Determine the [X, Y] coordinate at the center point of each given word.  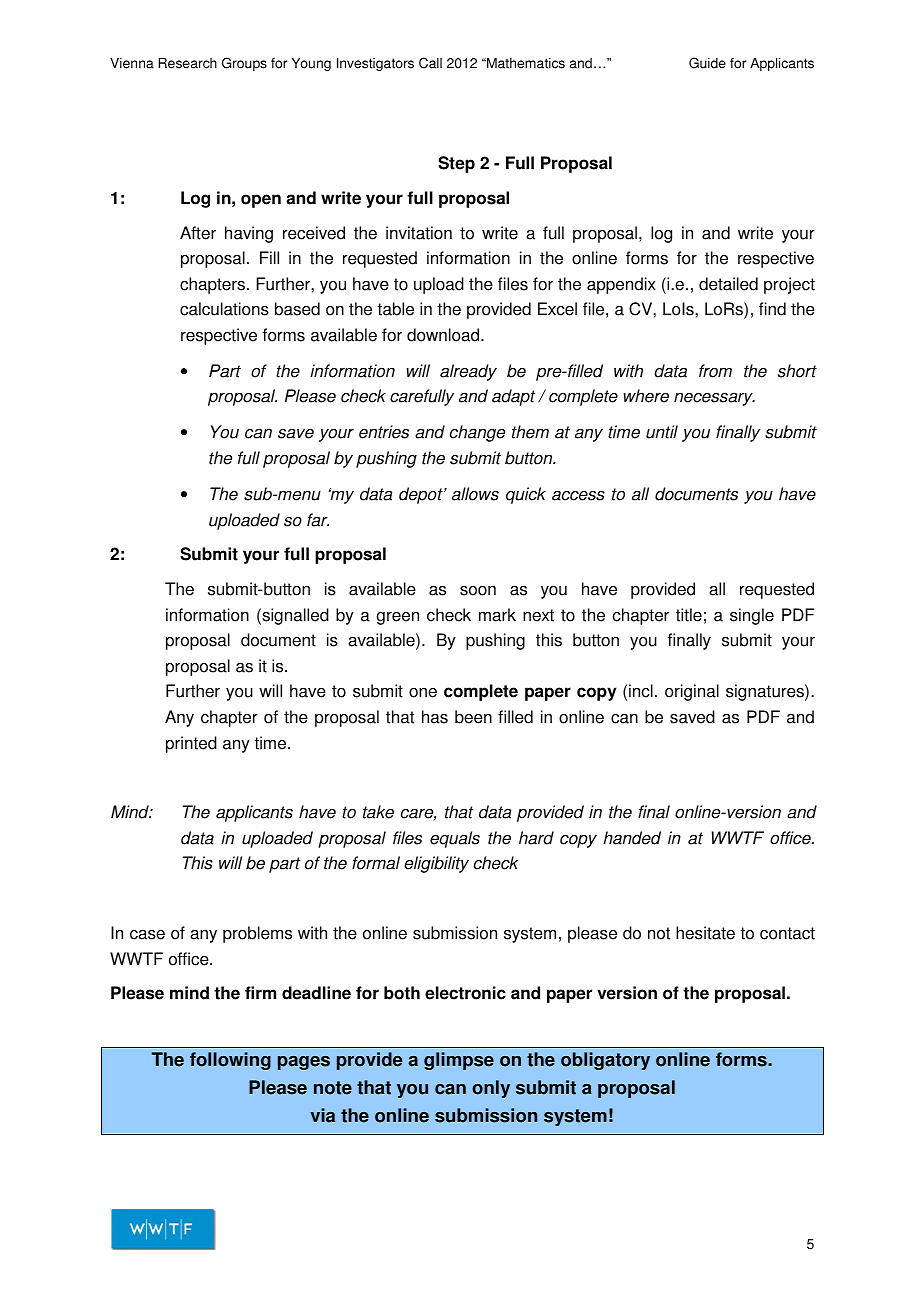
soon [478, 591]
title [689, 615]
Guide [707, 63]
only [491, 1089]
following [230, 1061]
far [318, 520]
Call [430, 63]
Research [187, 63]
